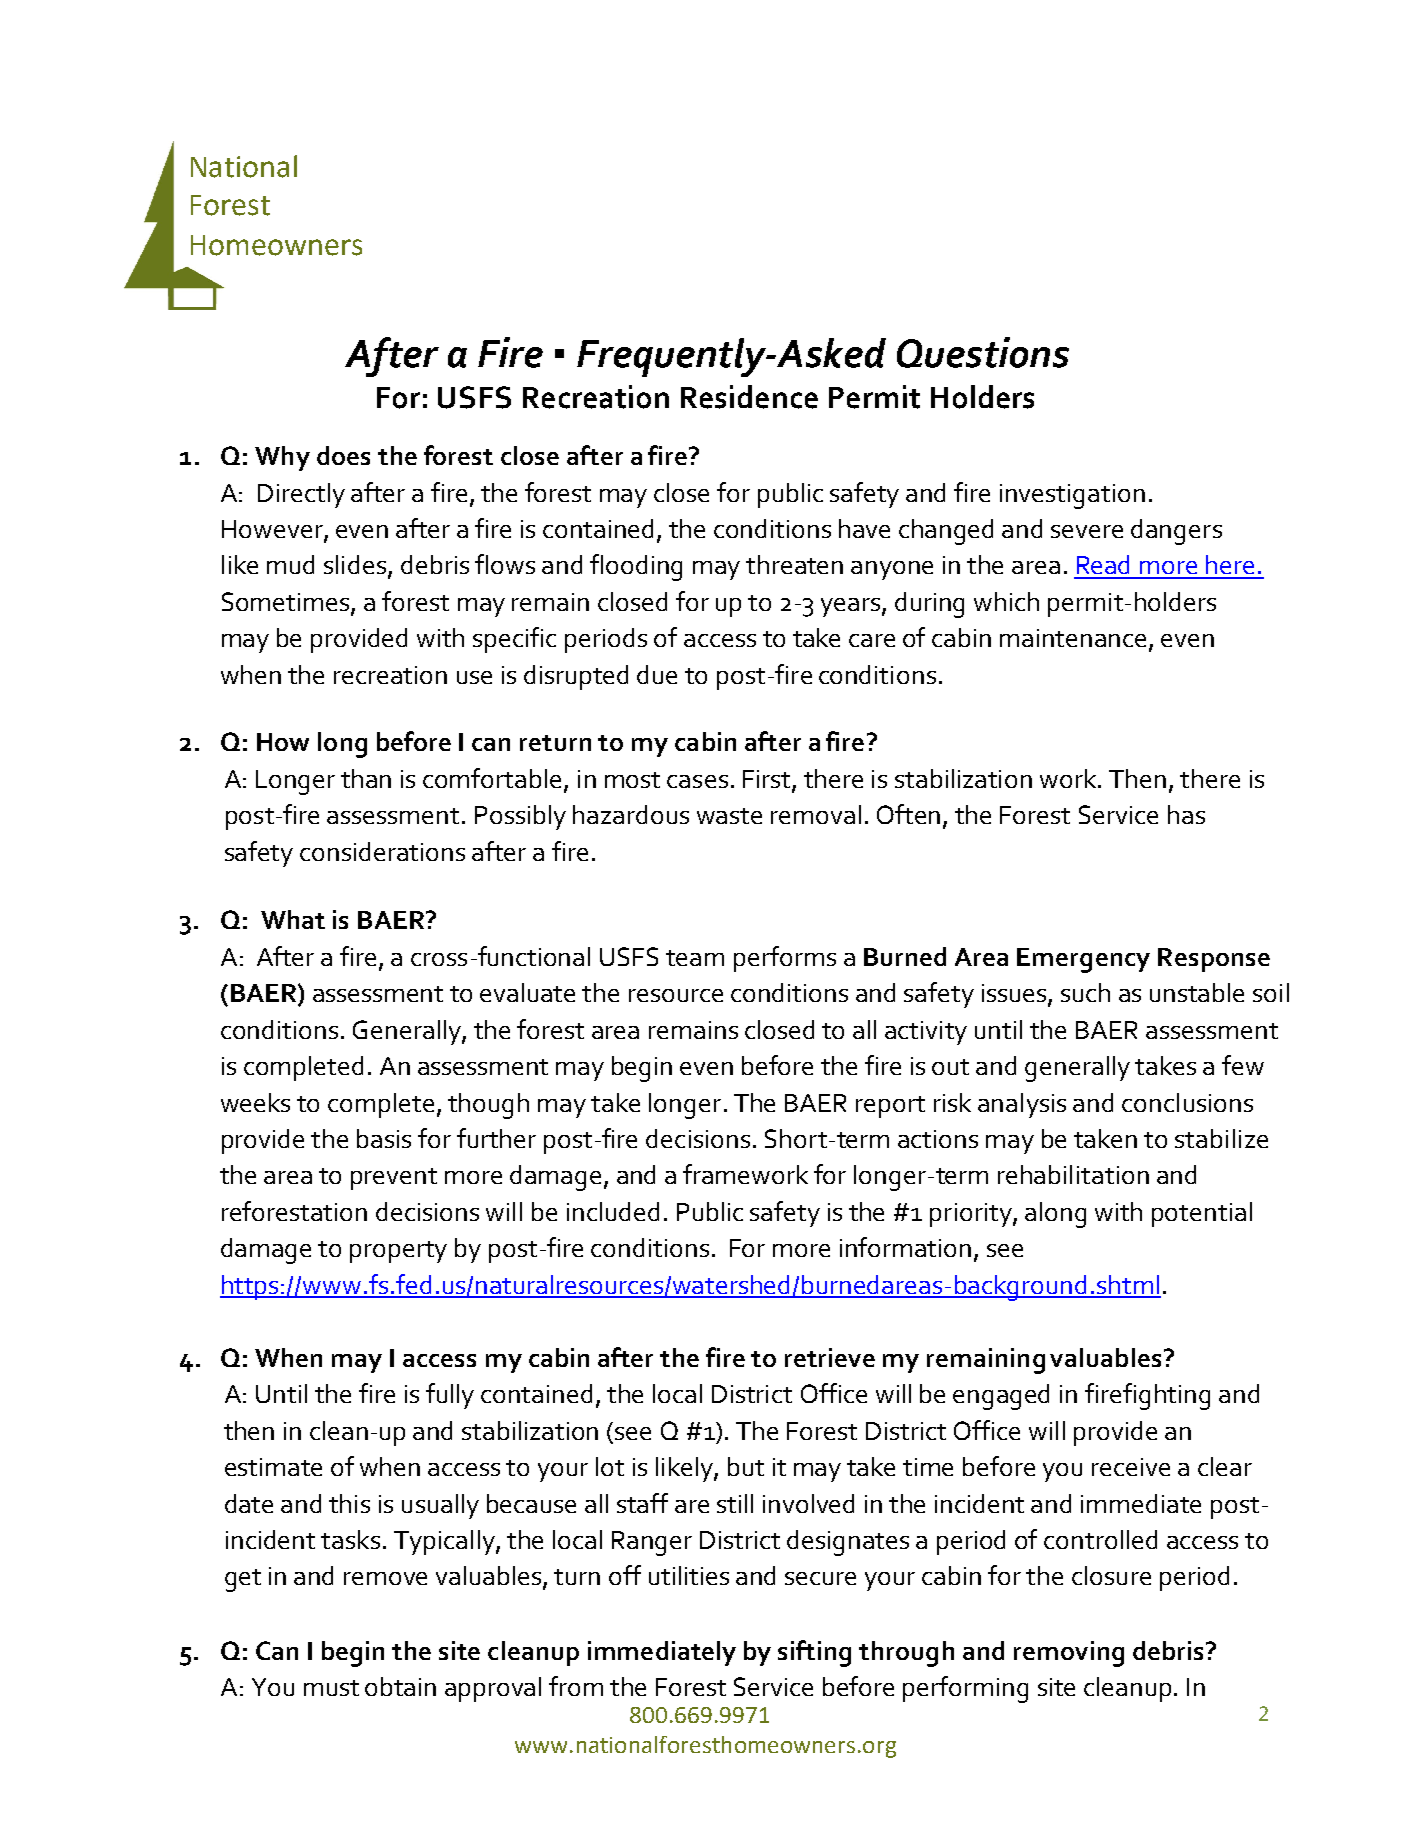  I want to click on obtain, so click(400, 1686).
